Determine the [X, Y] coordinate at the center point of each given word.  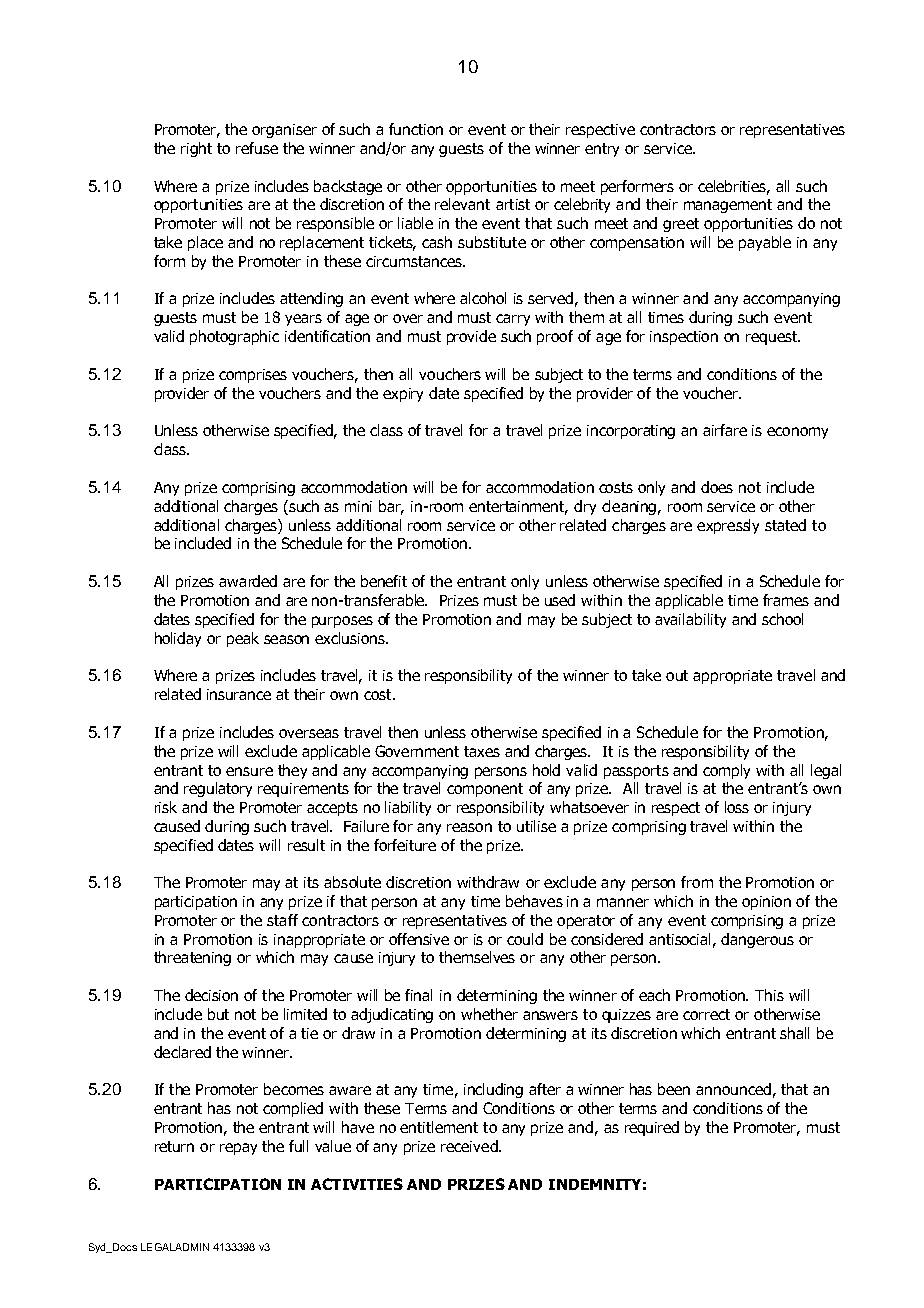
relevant [462, 204]
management [728, 206]
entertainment [518, 508]
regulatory [218, 789]
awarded [248, 581]
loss [737, 807]
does [717, 487]
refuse [257, 148]
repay [238, 1149]
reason [469, 827]
